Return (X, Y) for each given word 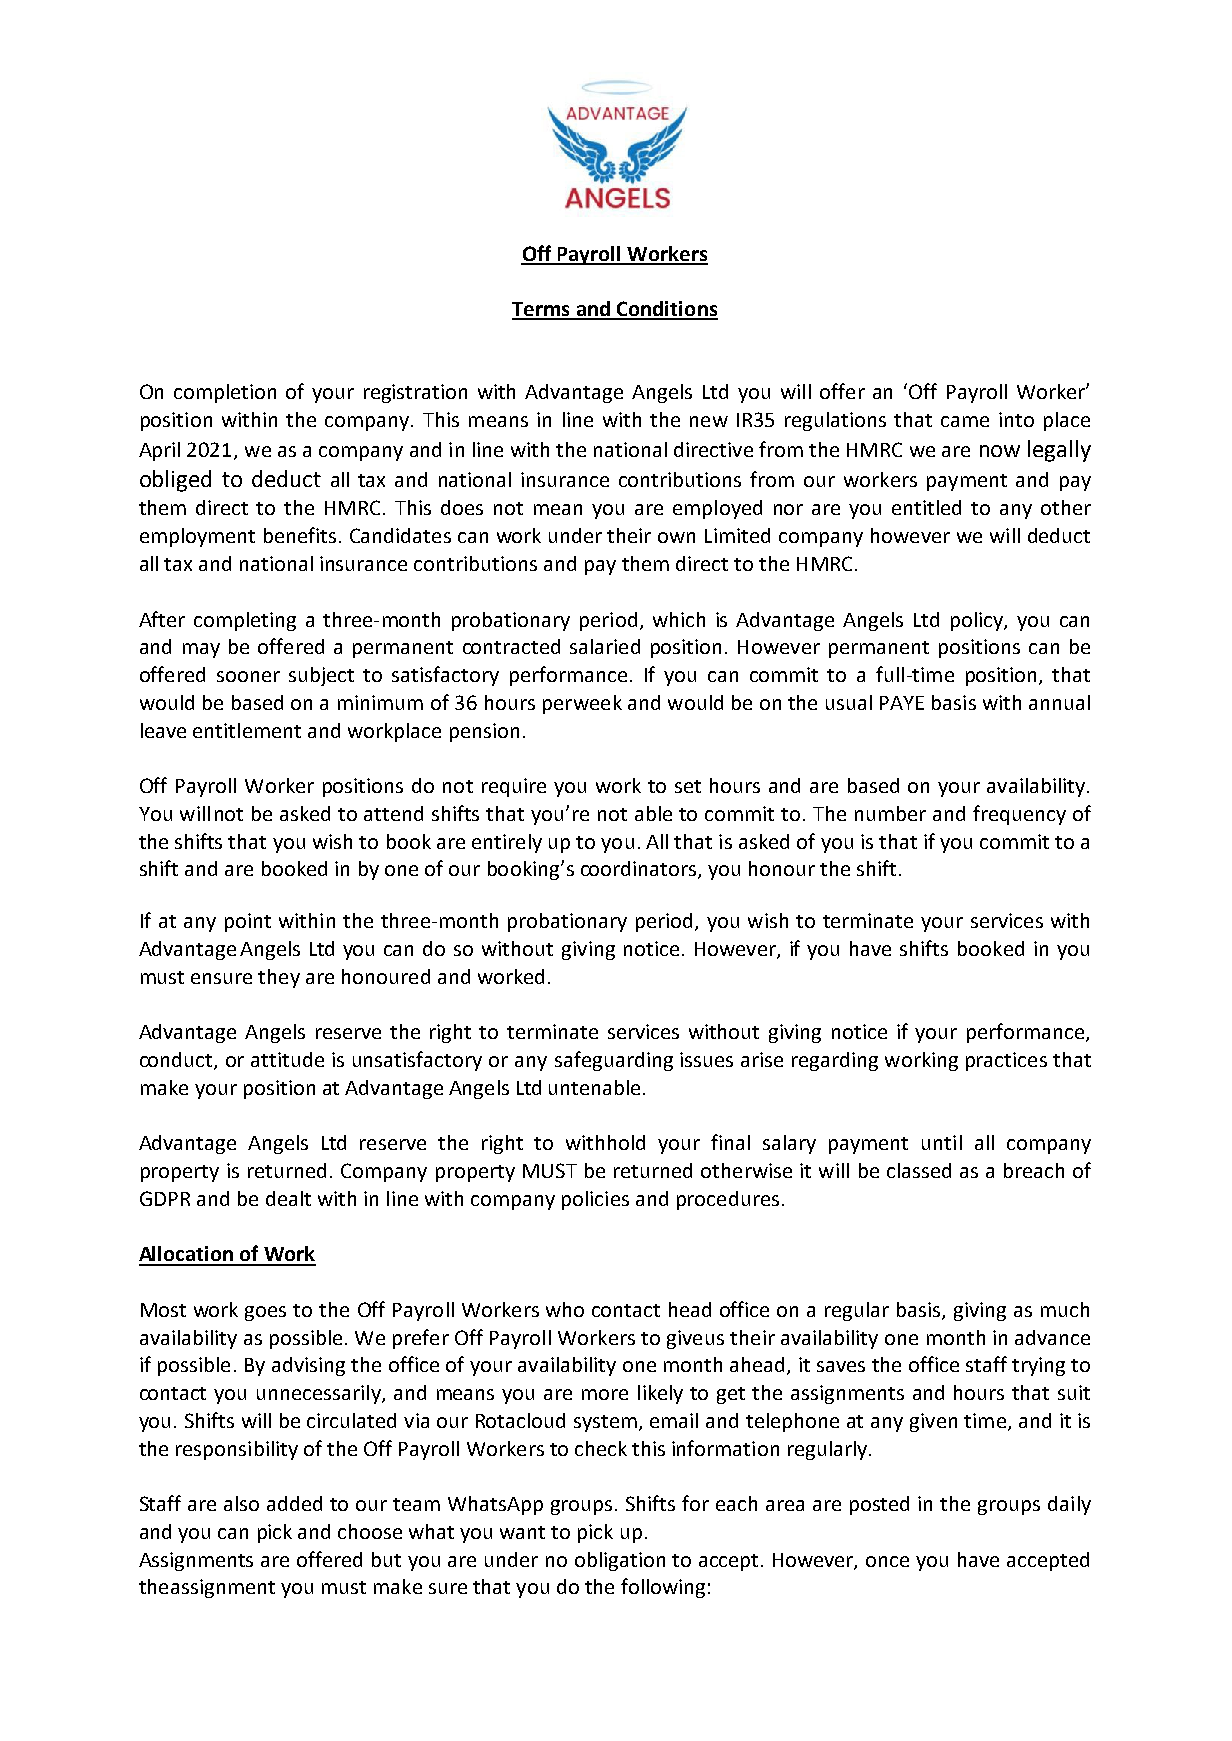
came (965, 421)
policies (595, 1200)
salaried (605, 646)
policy (978, 621)
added (294, 1503)
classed (919, 1170)
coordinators (640, 870)
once (887, 1561)
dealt (288, 1198)
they (279, 978)
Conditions (666, 310)
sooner (248, 676)
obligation (620, 1561)
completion (225, 393)
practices (1006, 1061)
